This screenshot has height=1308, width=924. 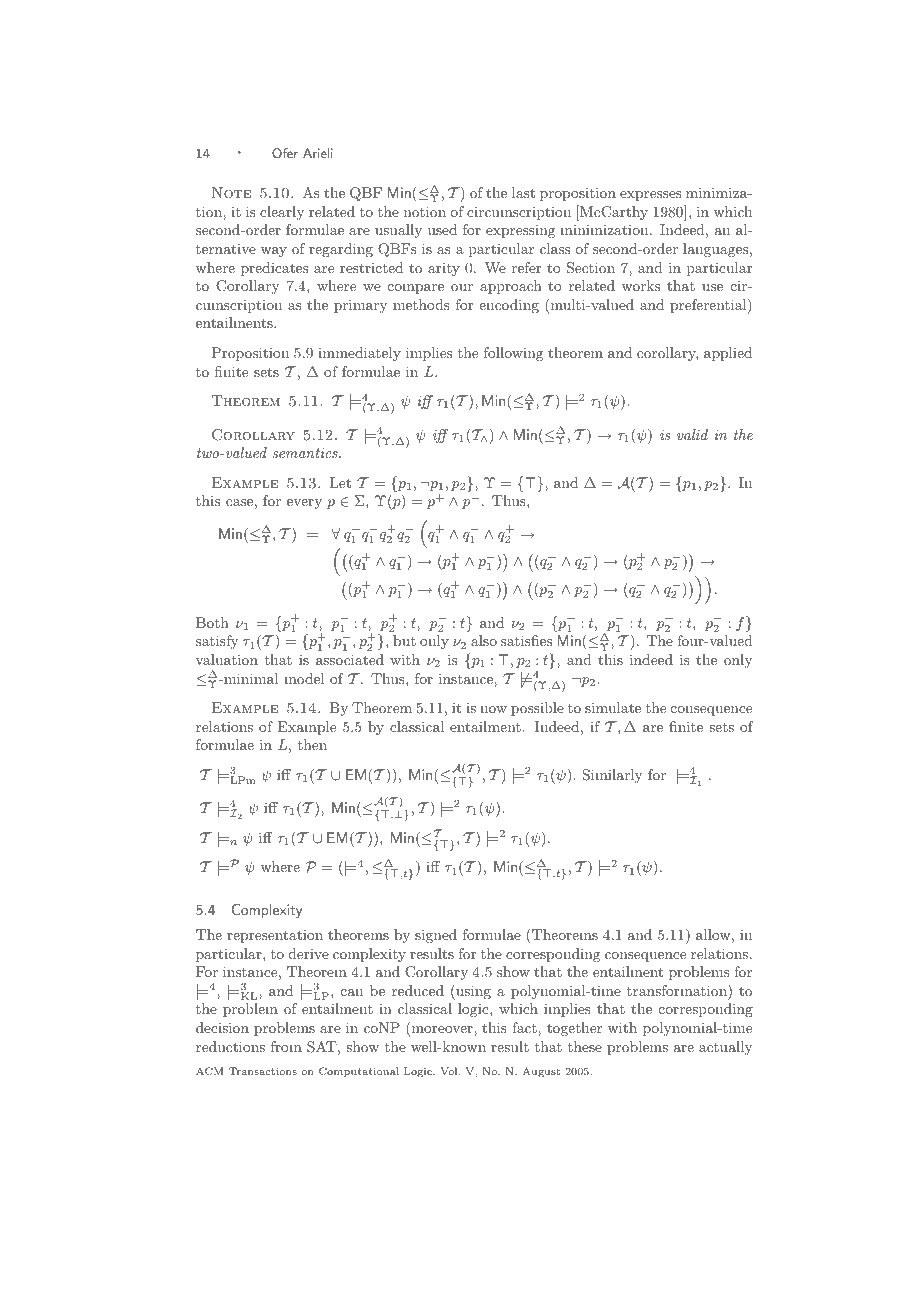 I want to click on from, so click(x=286, y=1046).
